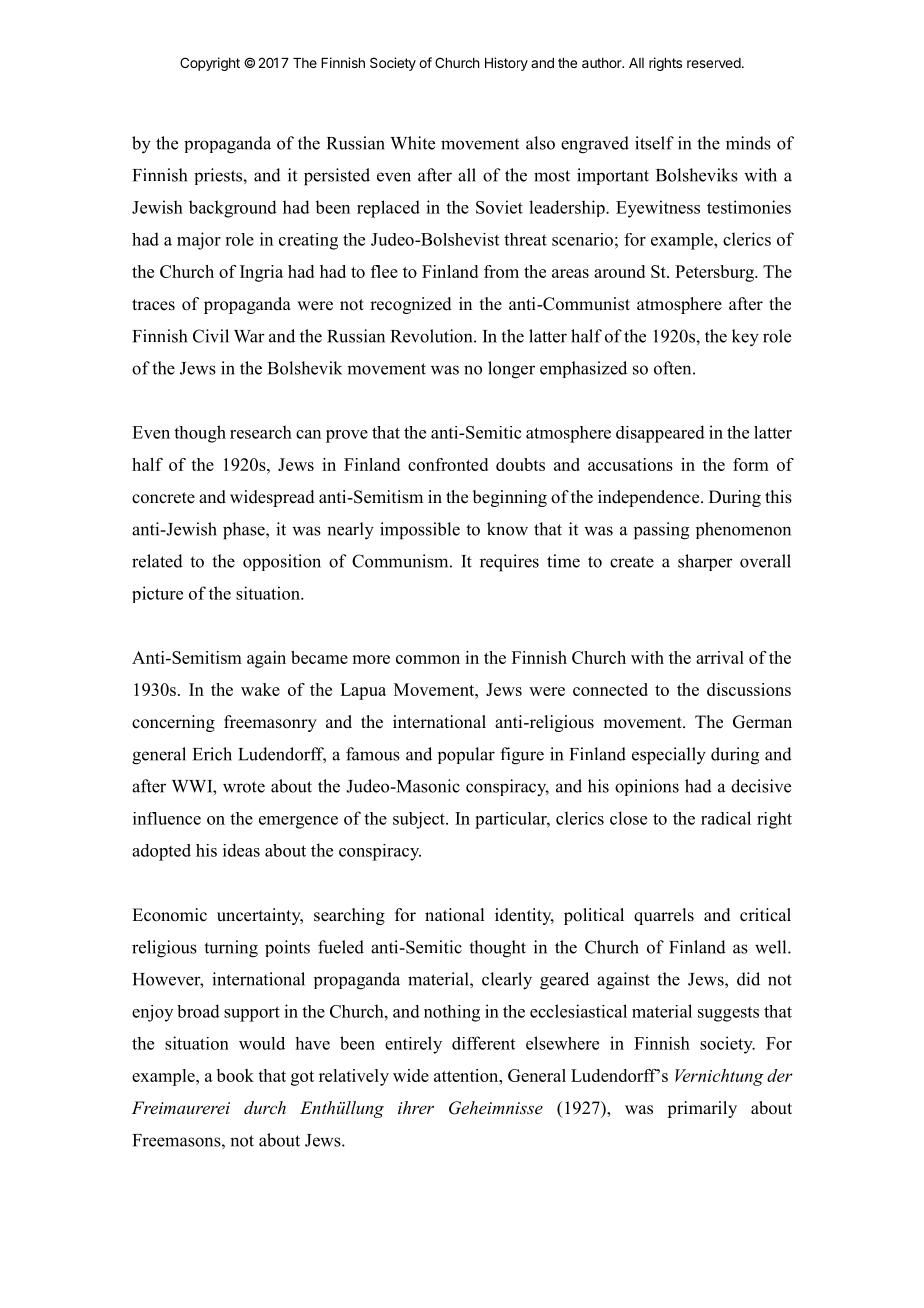  What do you see at coordinates (714, 63) in the screenshot?
I see `reserved` at bounding box center [714, 63].
